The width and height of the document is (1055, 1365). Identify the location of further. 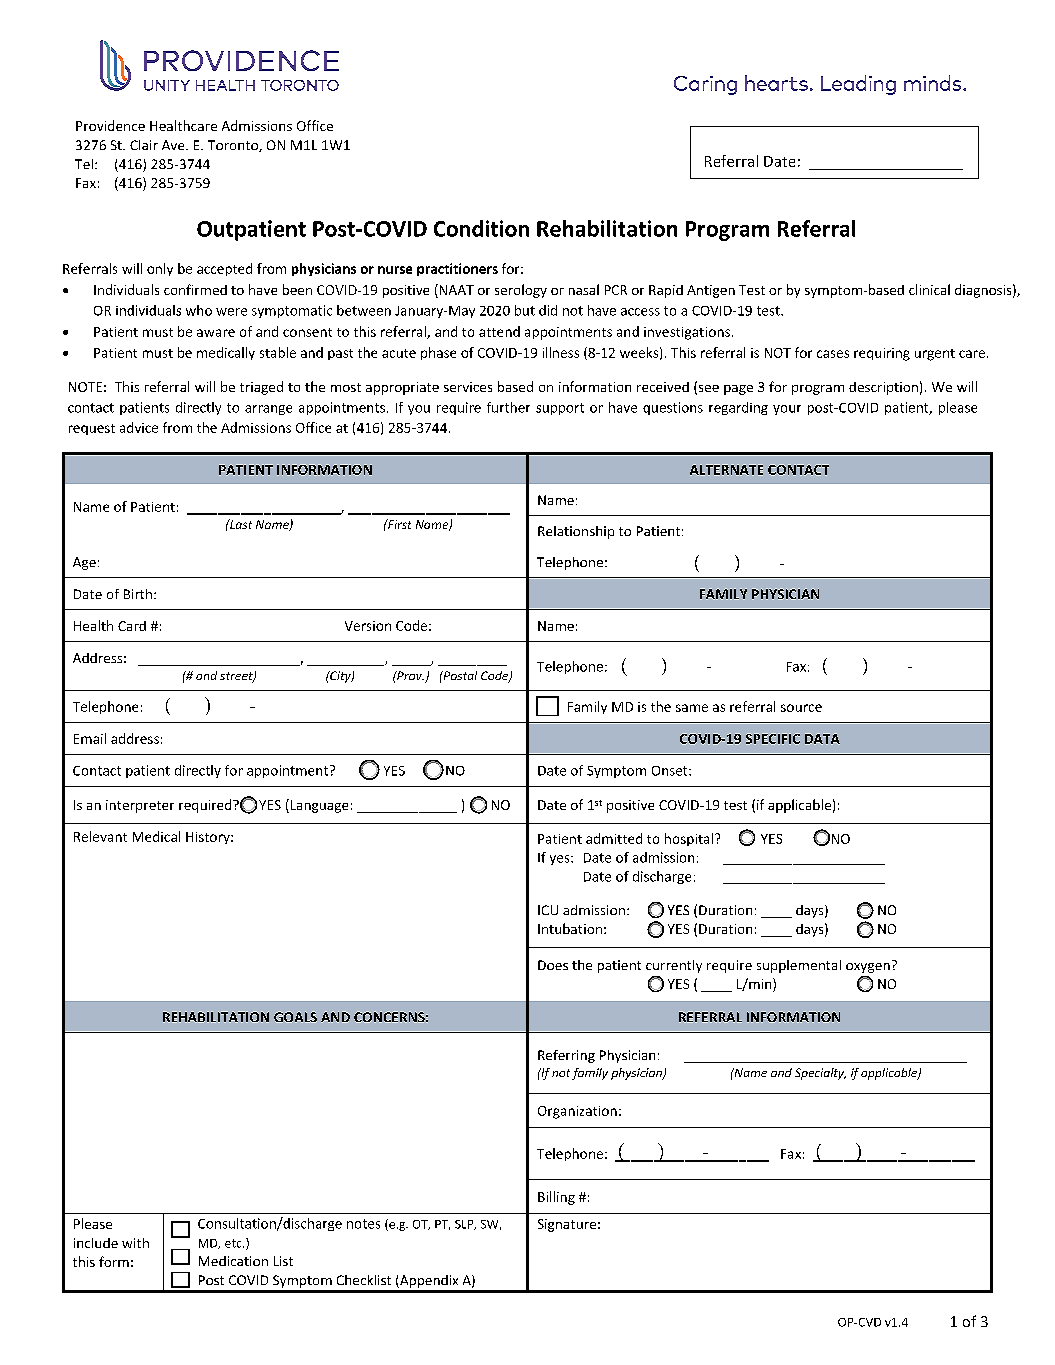
(508, 407).
